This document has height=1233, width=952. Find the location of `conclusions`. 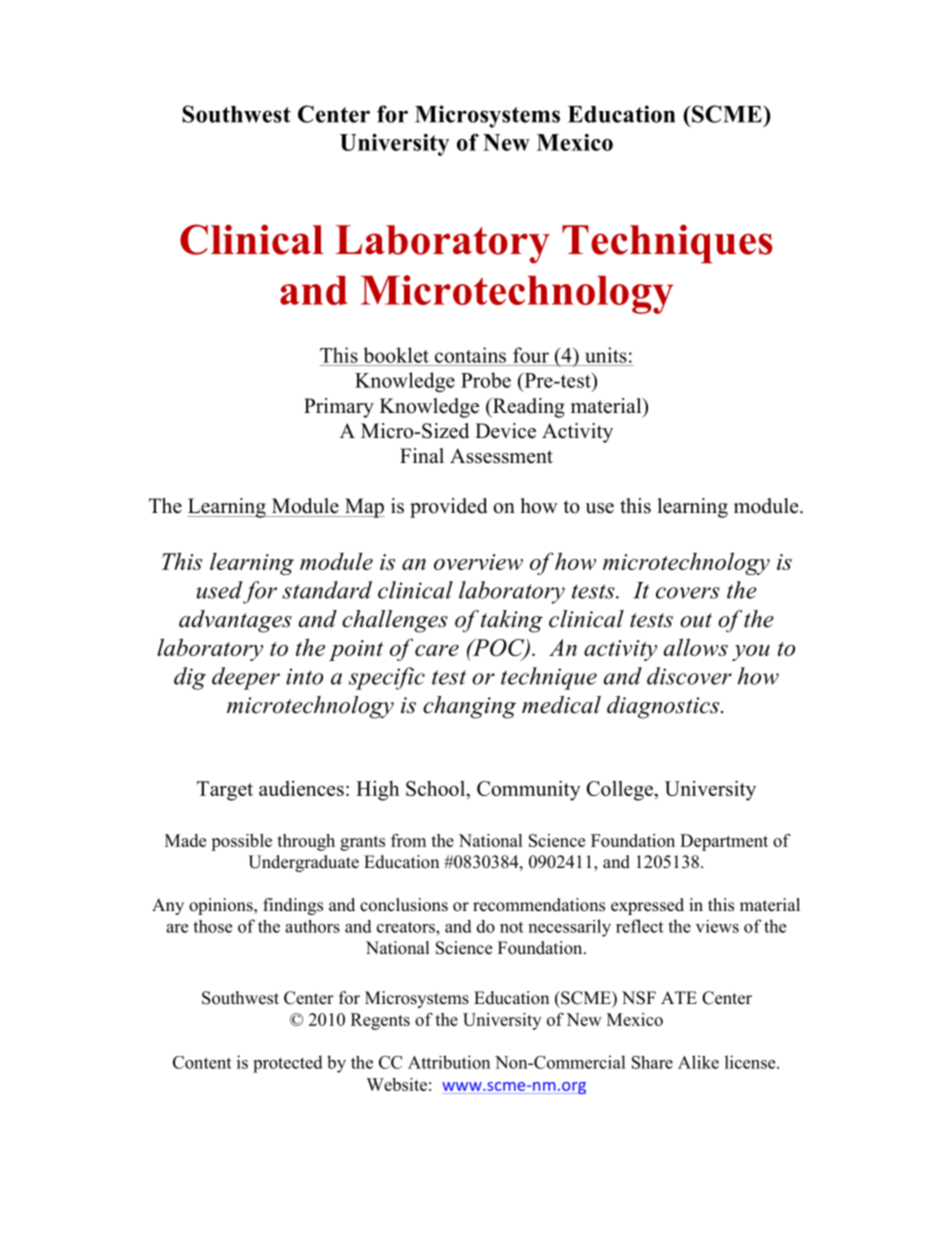

conclusions is located at coordinates (404, 905).
